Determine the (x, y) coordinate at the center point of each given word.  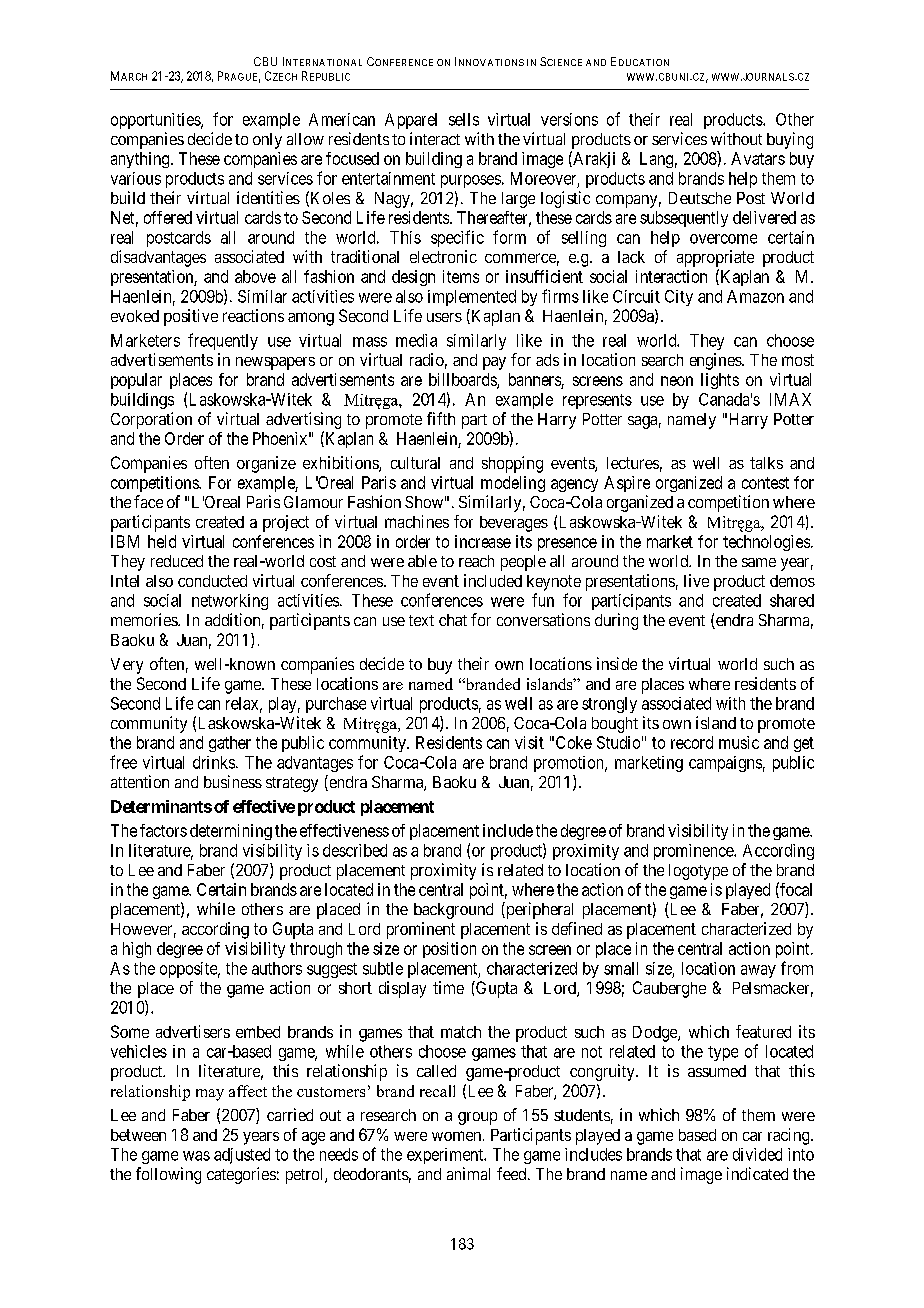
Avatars (758, 158)
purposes (471, 181)
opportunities (156, 121)
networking (230, 602)
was (196, 1156)
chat (453, 620)
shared (792, 600)
